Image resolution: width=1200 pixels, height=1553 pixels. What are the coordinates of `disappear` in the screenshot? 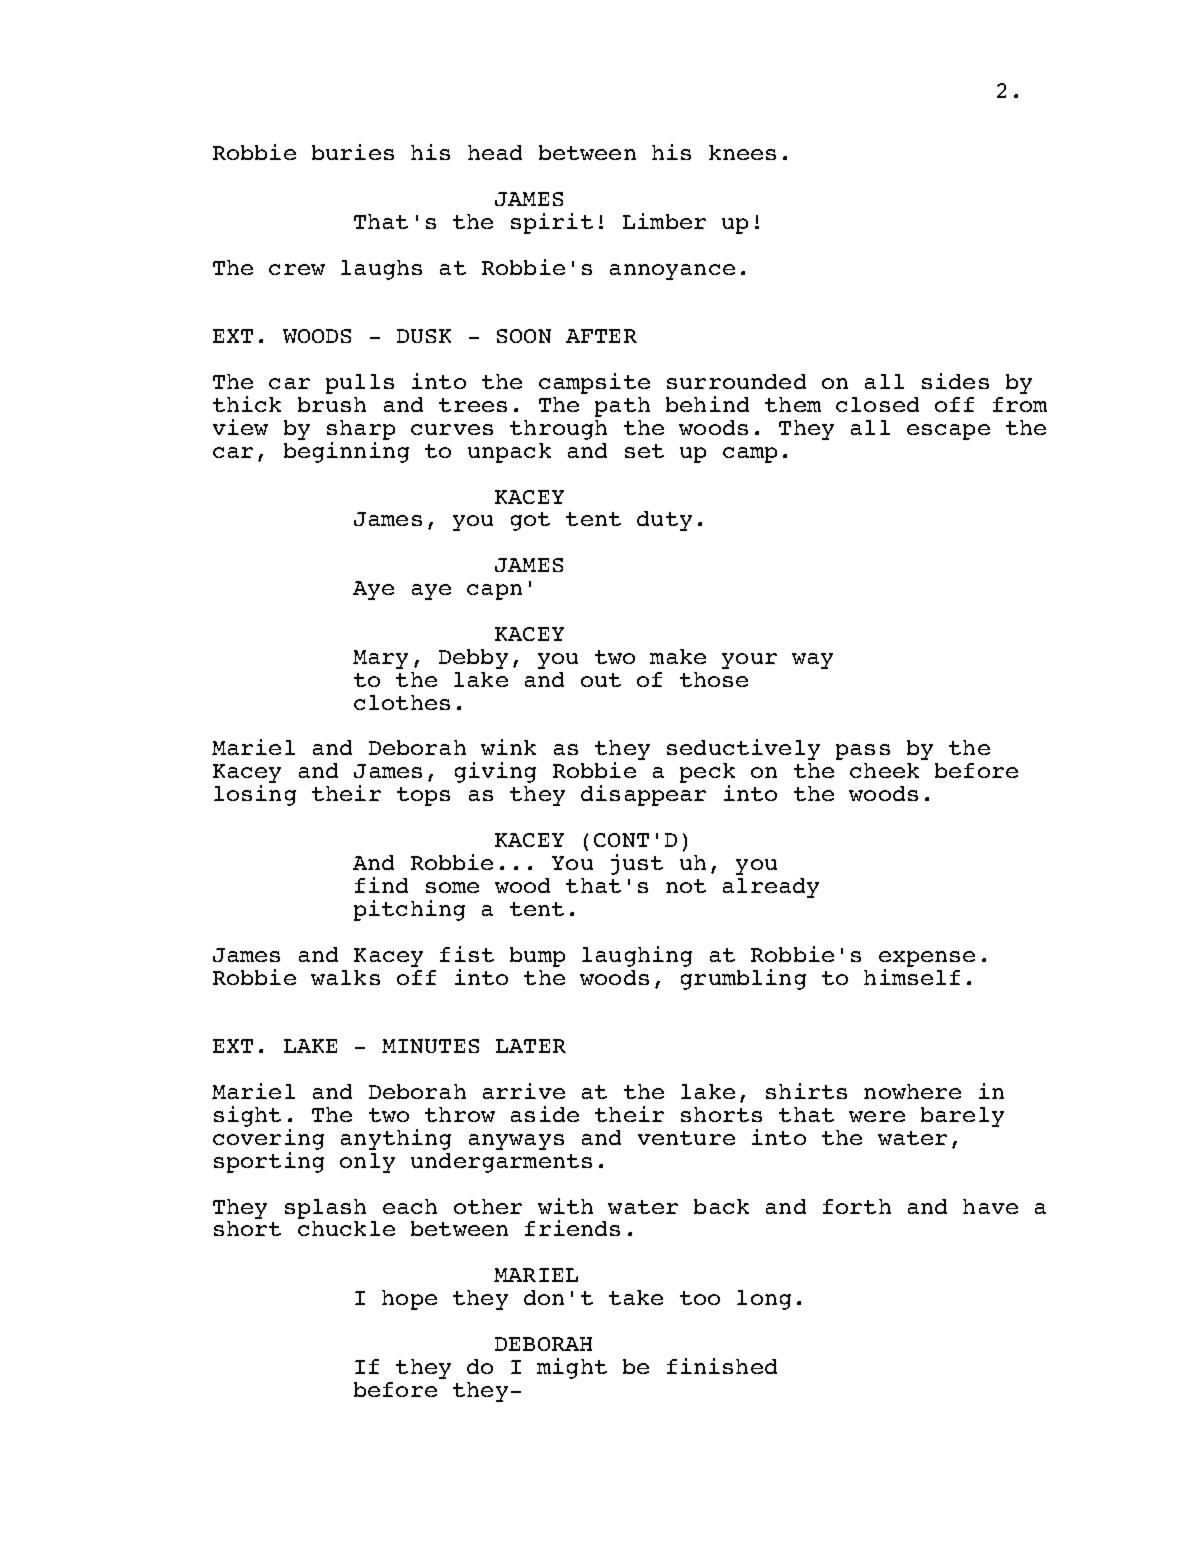 It's located at (643, 795).
